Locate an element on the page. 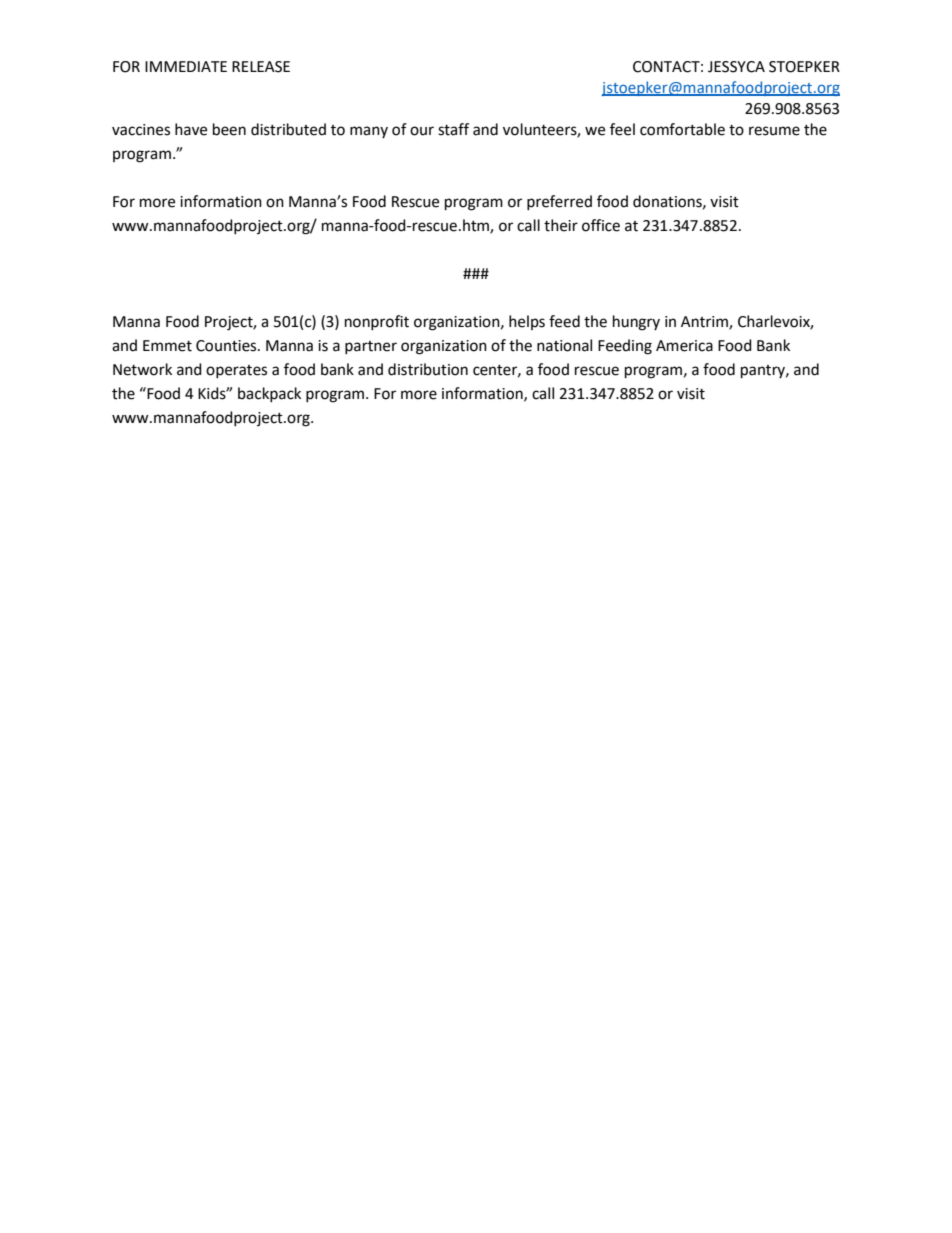 The height and width of the document is (1233, 952). operates is located at coordinates (236, 371).
